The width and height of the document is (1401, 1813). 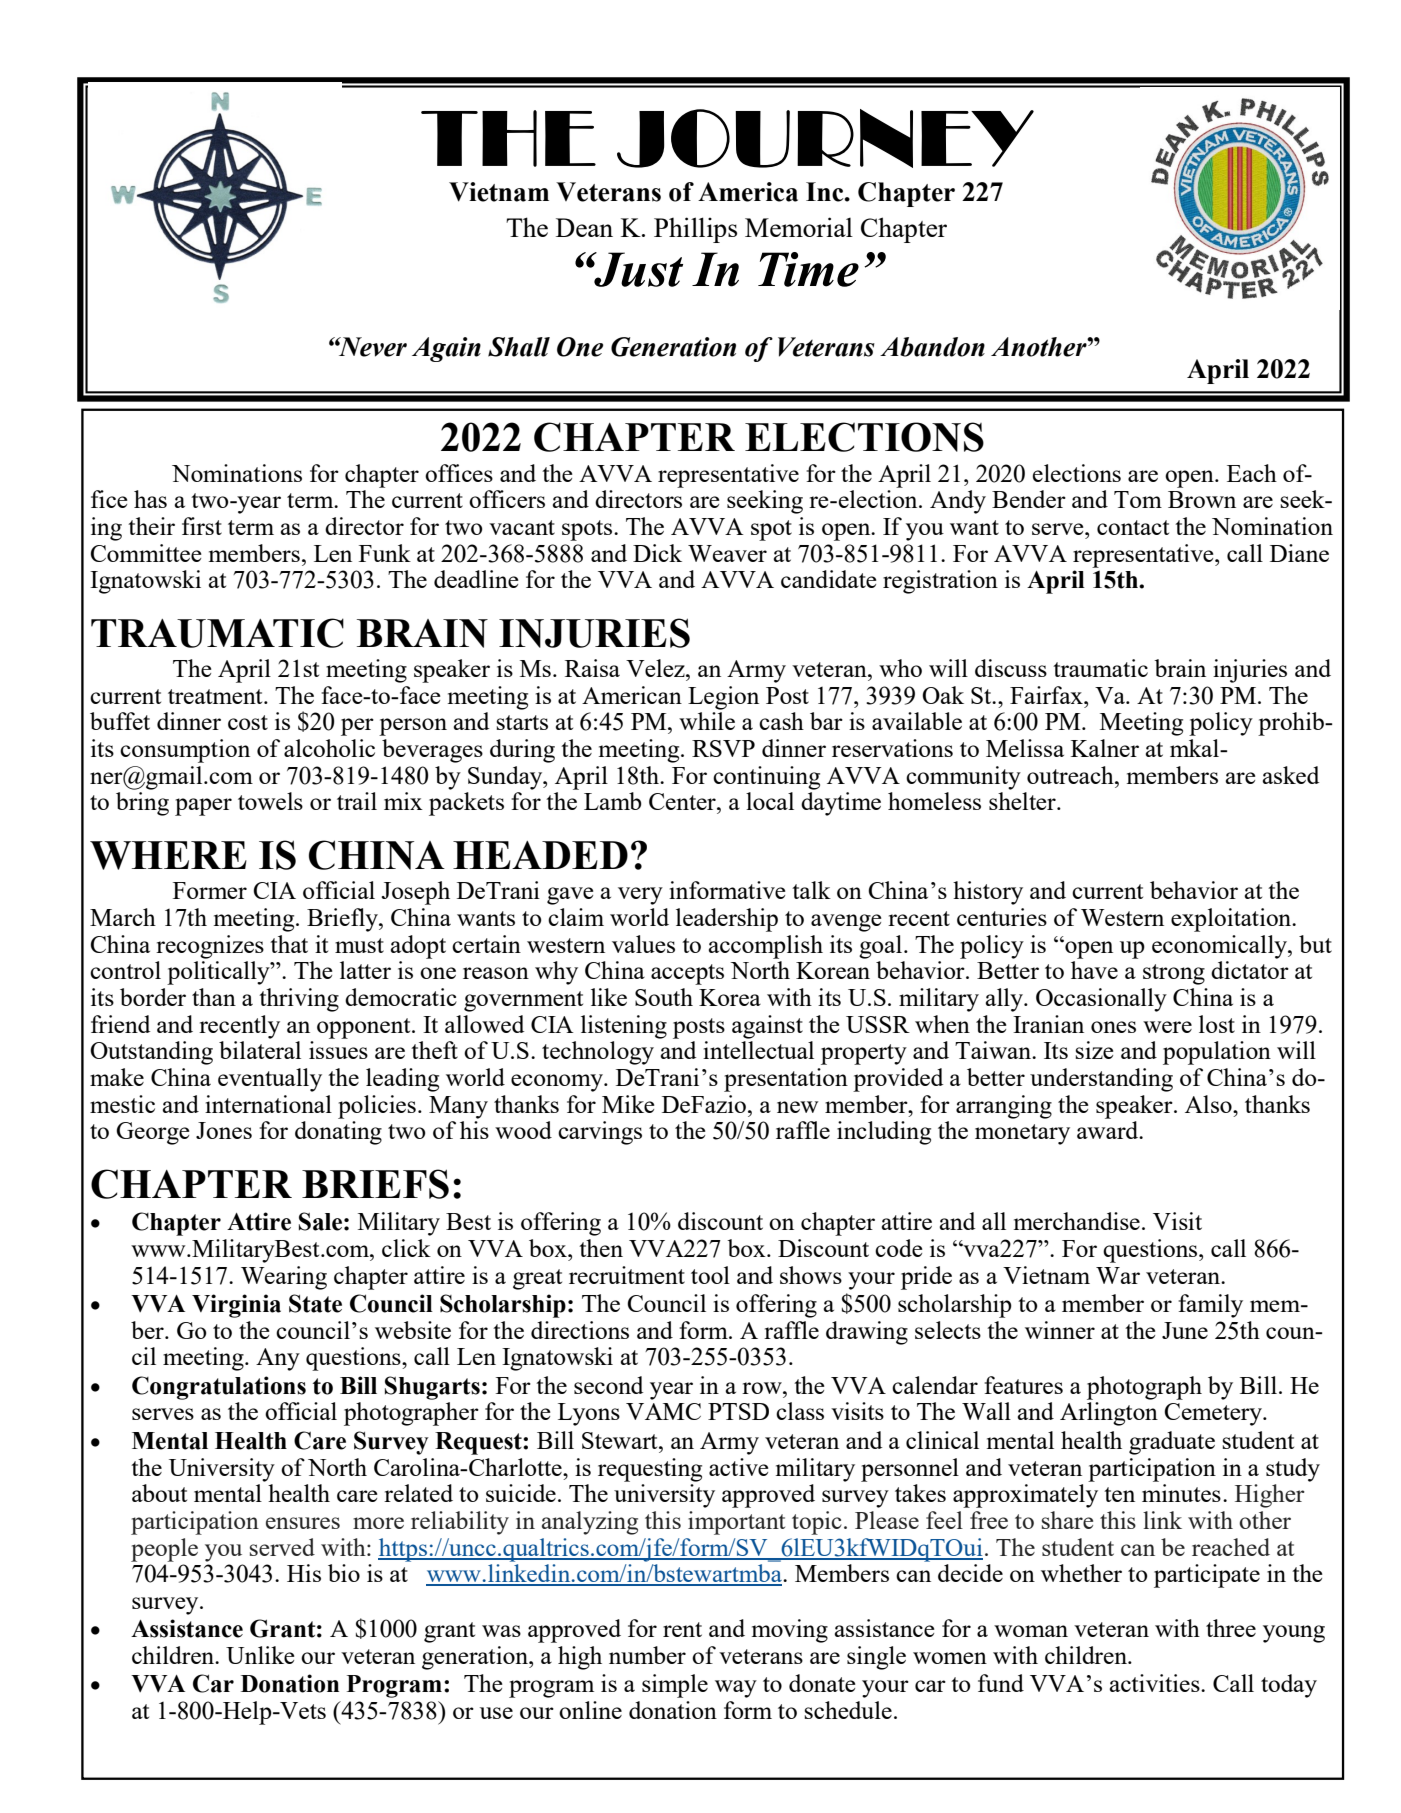 I want to click on way, so click(x=736, y=1689).
